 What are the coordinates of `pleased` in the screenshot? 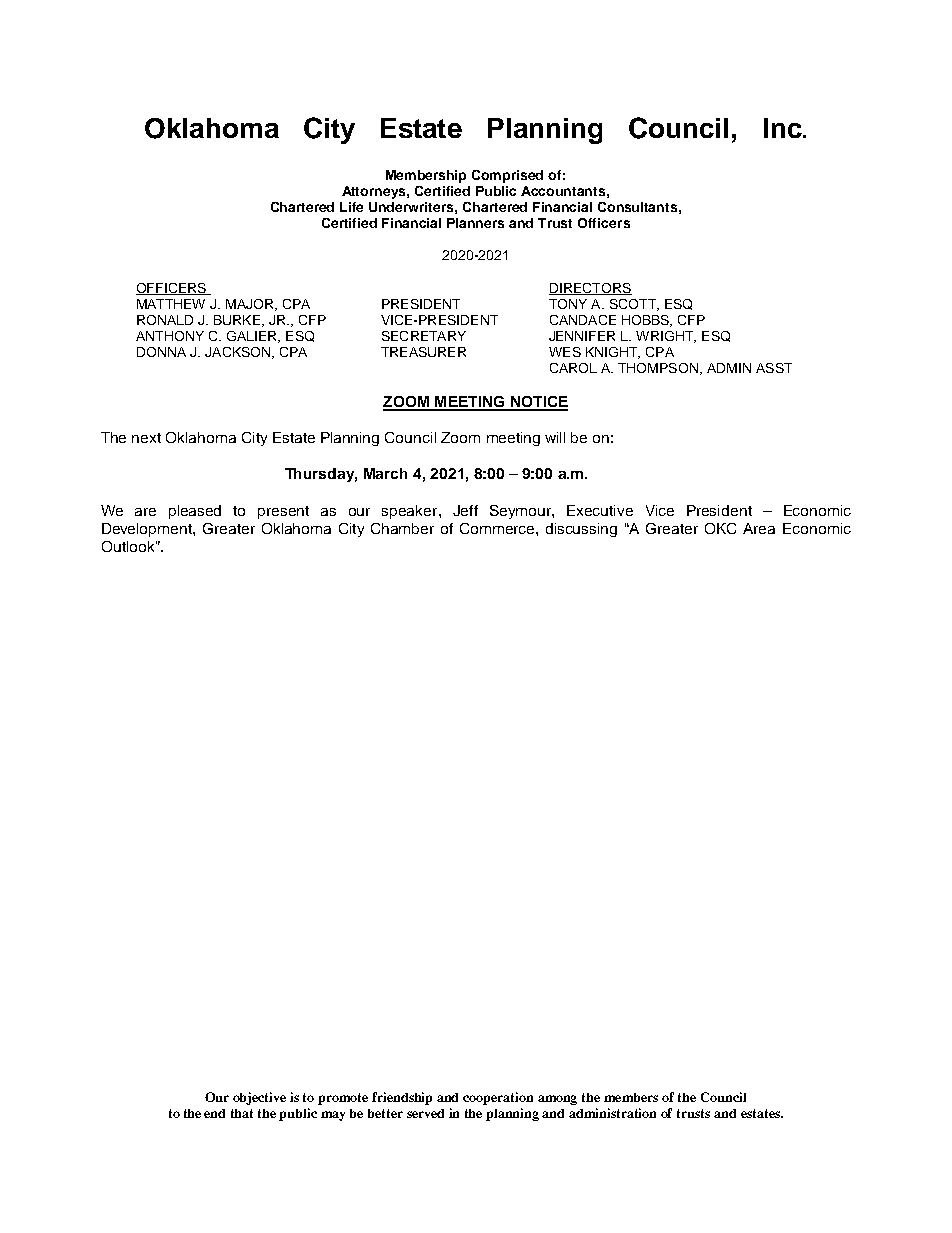 It's located at (195, 512).
